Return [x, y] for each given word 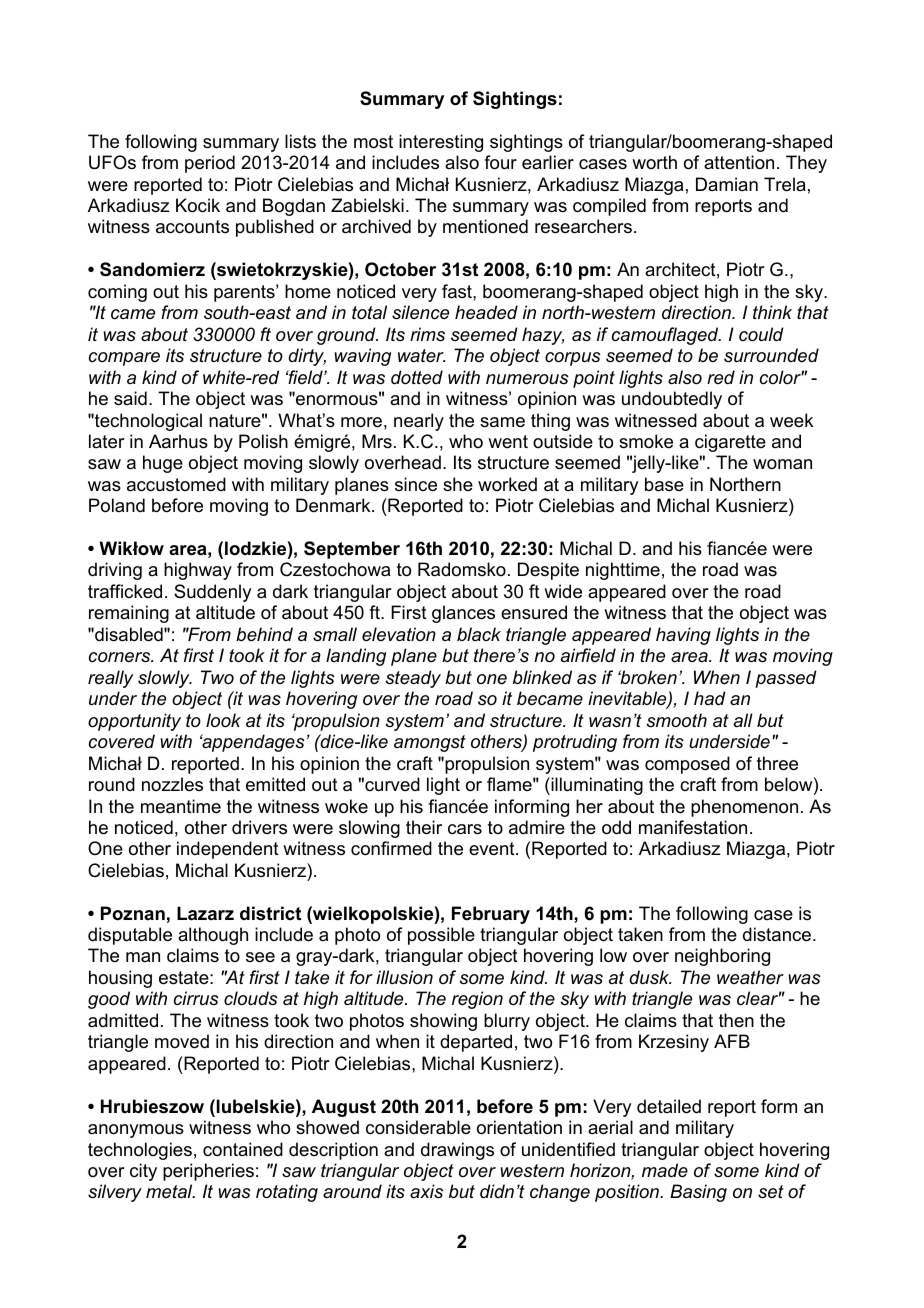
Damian [727, 184]
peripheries [208, 1172]
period [210, 164]
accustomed [176, 484]
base [664, 484]
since [416, 484]
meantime [181, 806]
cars [465, 829]
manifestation [693, 827]
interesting [441, 143]
